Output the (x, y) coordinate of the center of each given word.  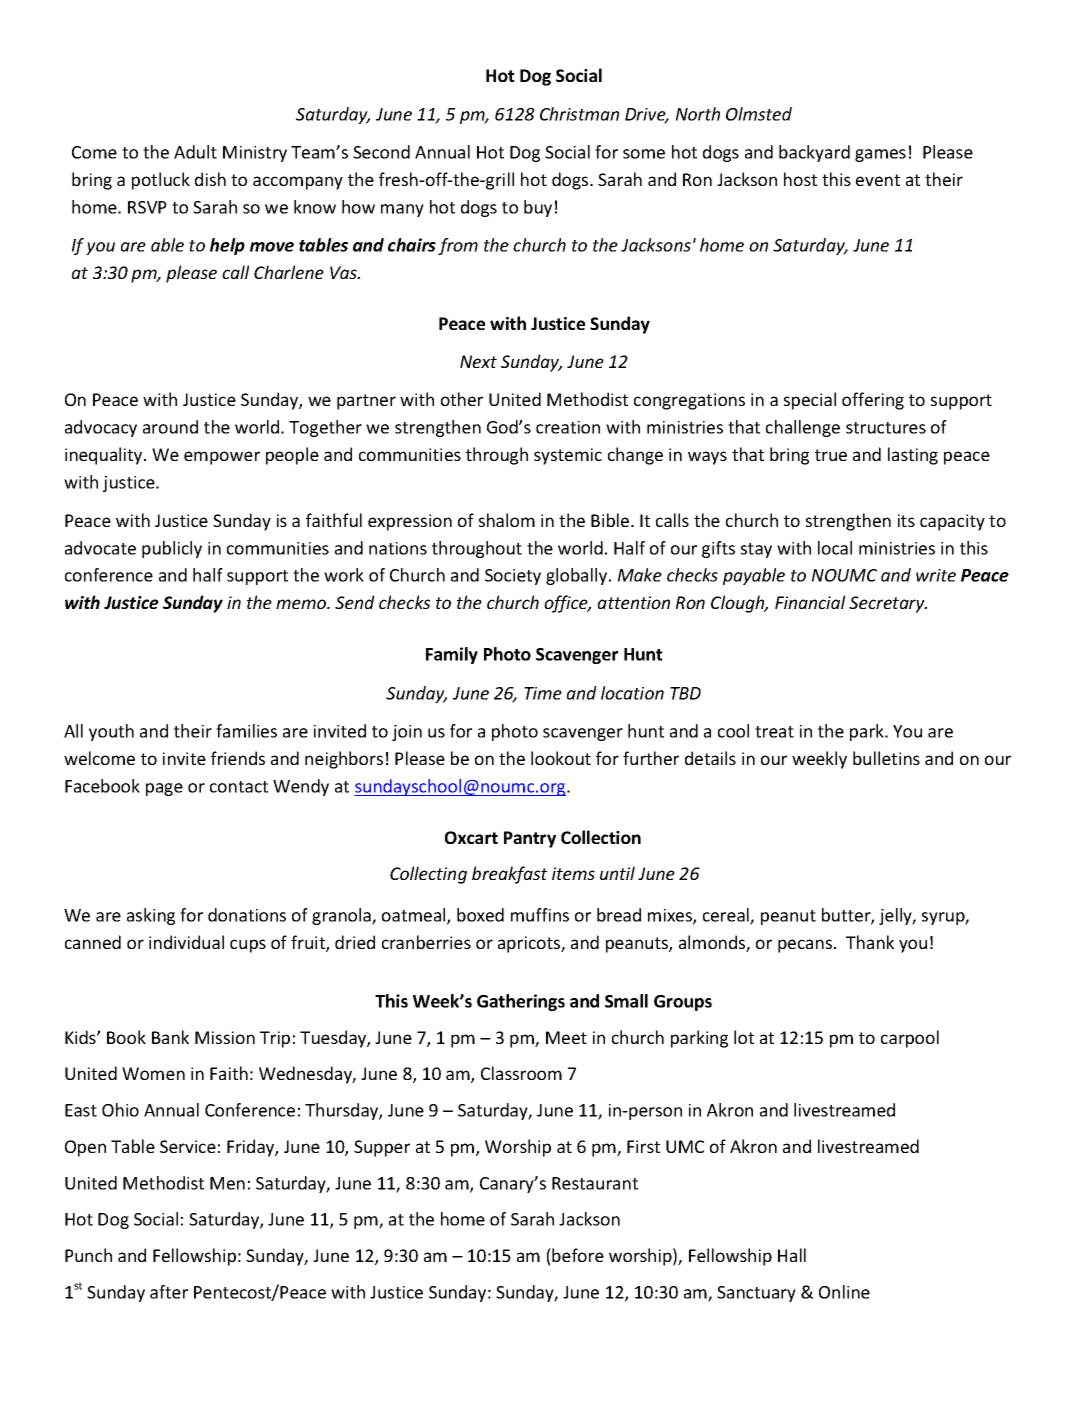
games (880, 155)
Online (844, 1292)
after (169, 1292)
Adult (195, 152)
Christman (579, 114)
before (577, 1255)
